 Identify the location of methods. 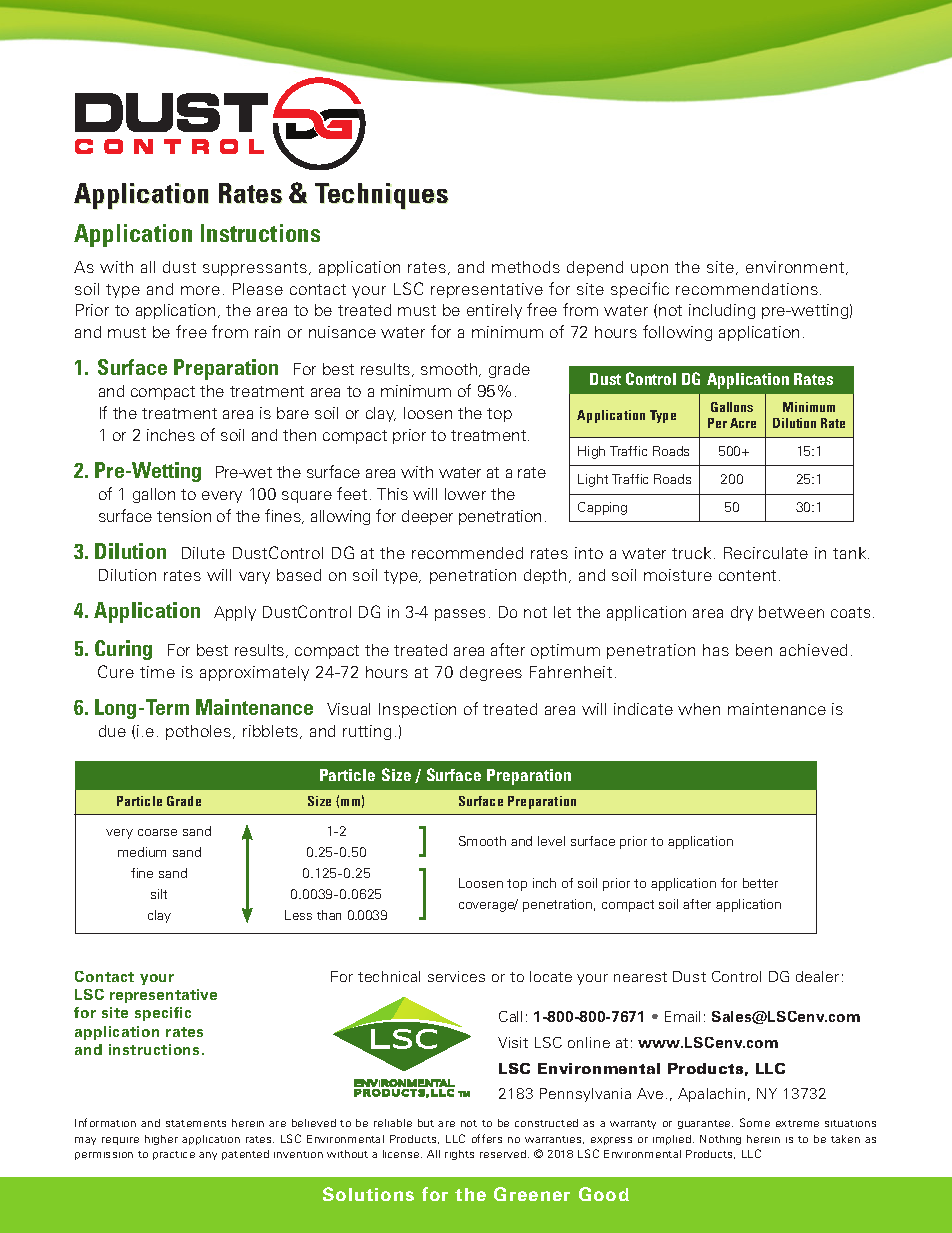
(526, 267).
